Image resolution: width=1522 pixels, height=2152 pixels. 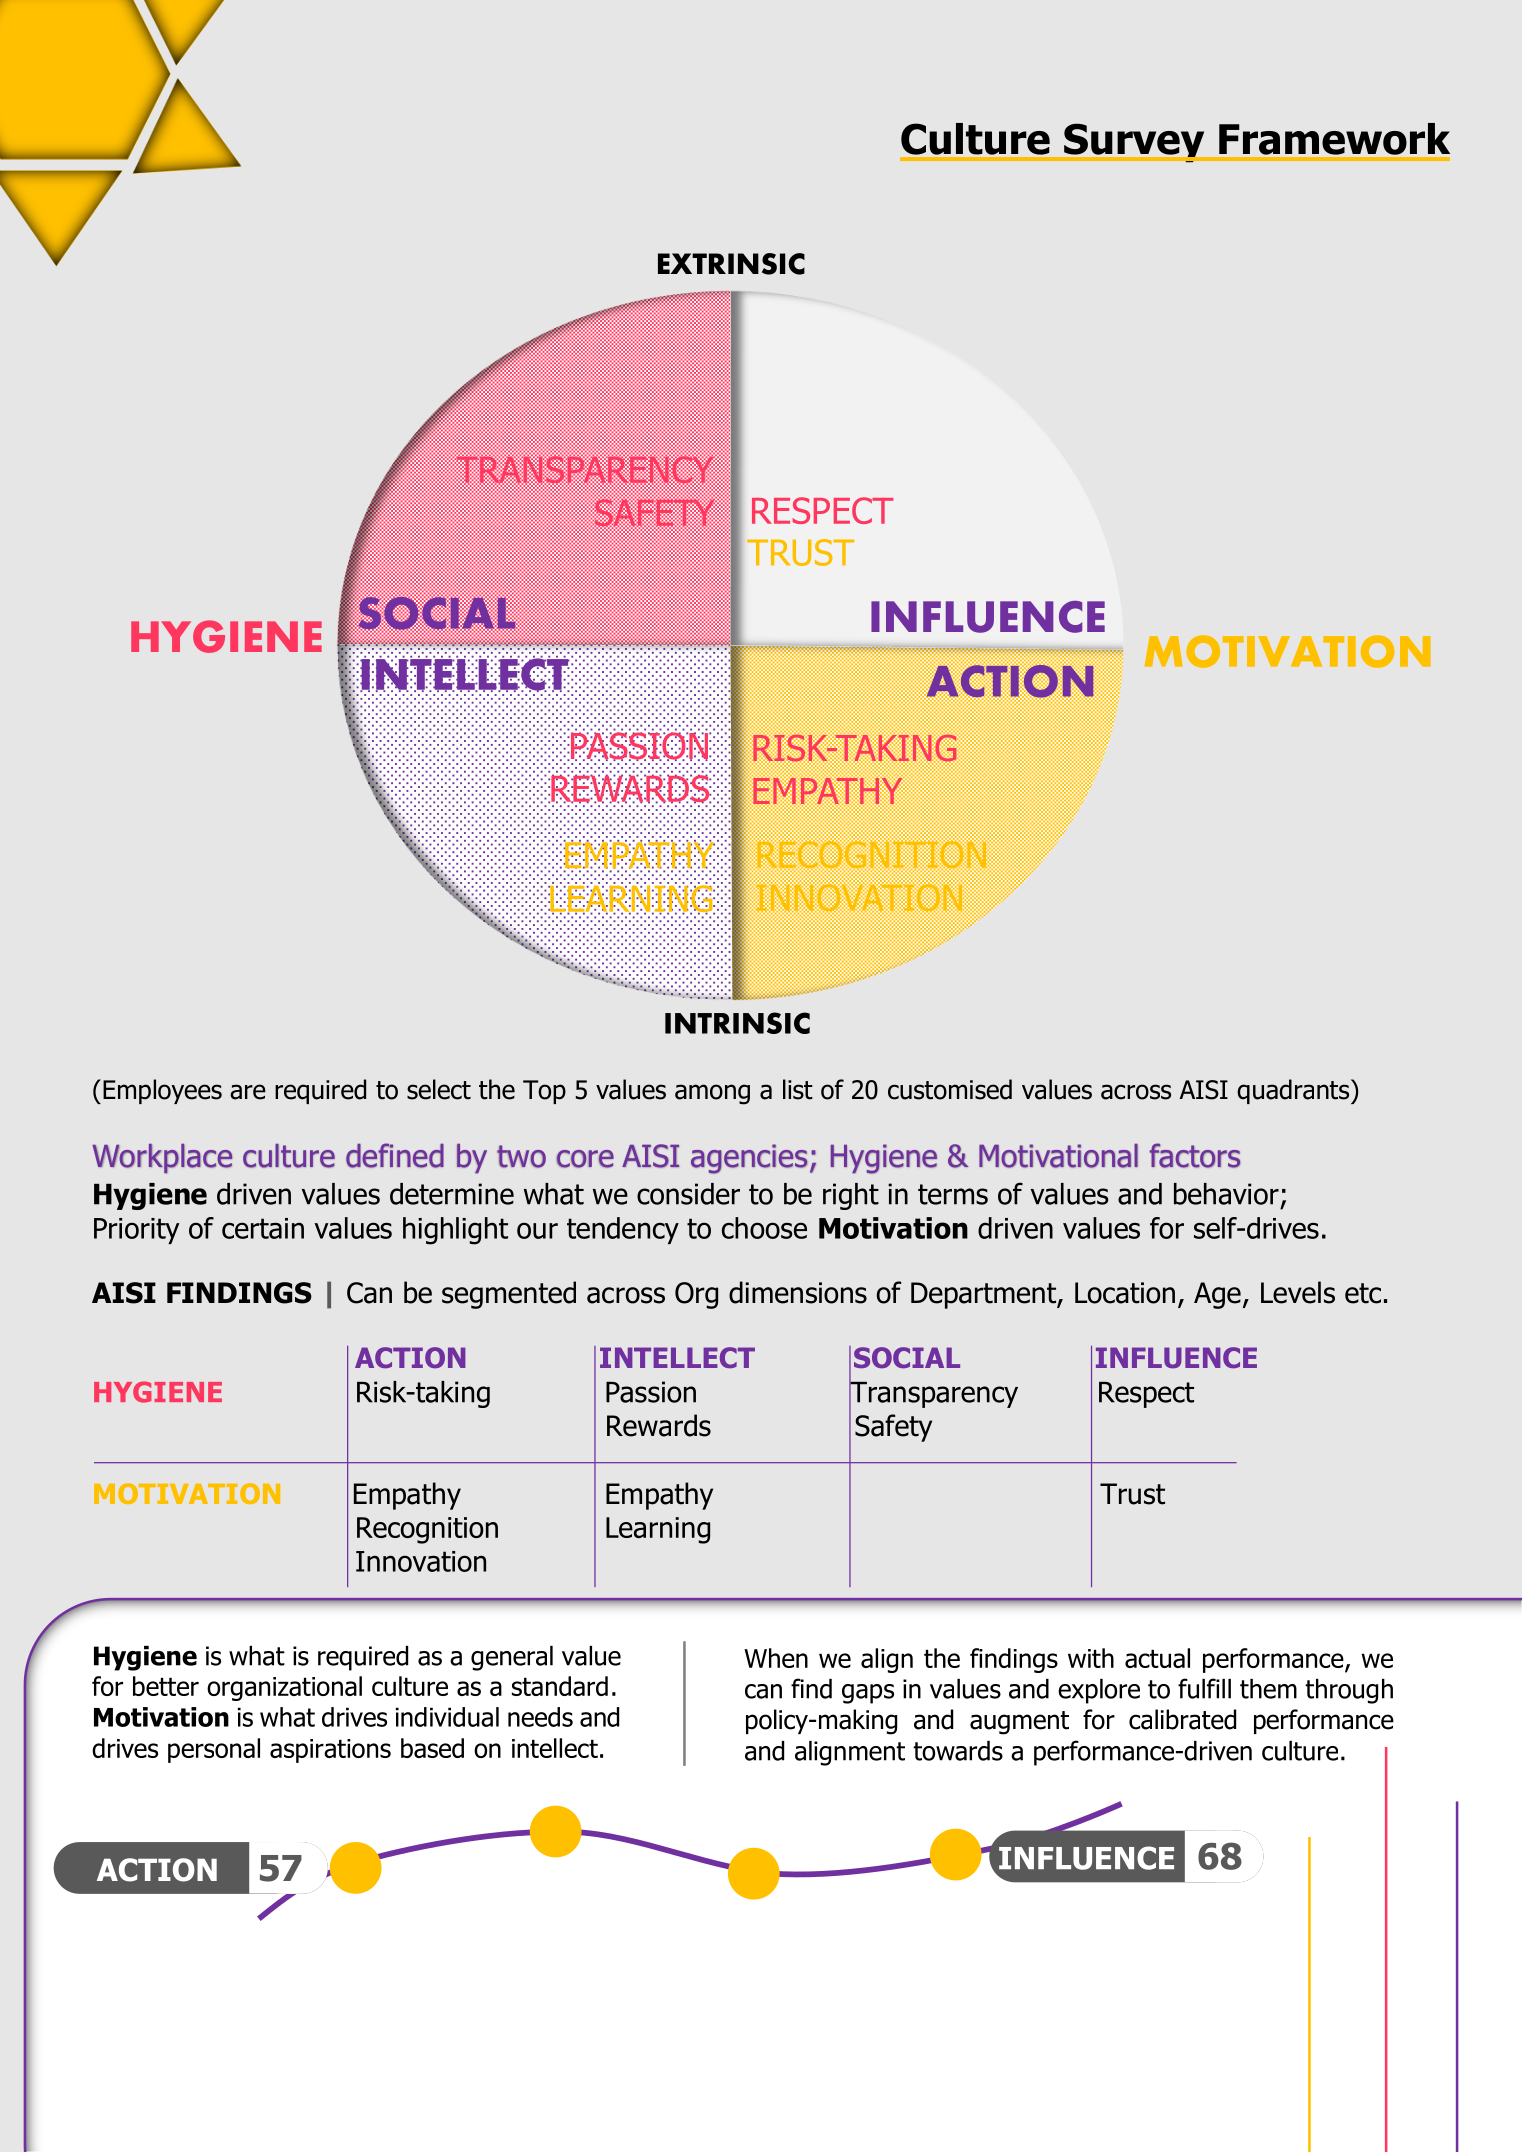 I want to click on fulfill, so click(x=1204, y=1688).
